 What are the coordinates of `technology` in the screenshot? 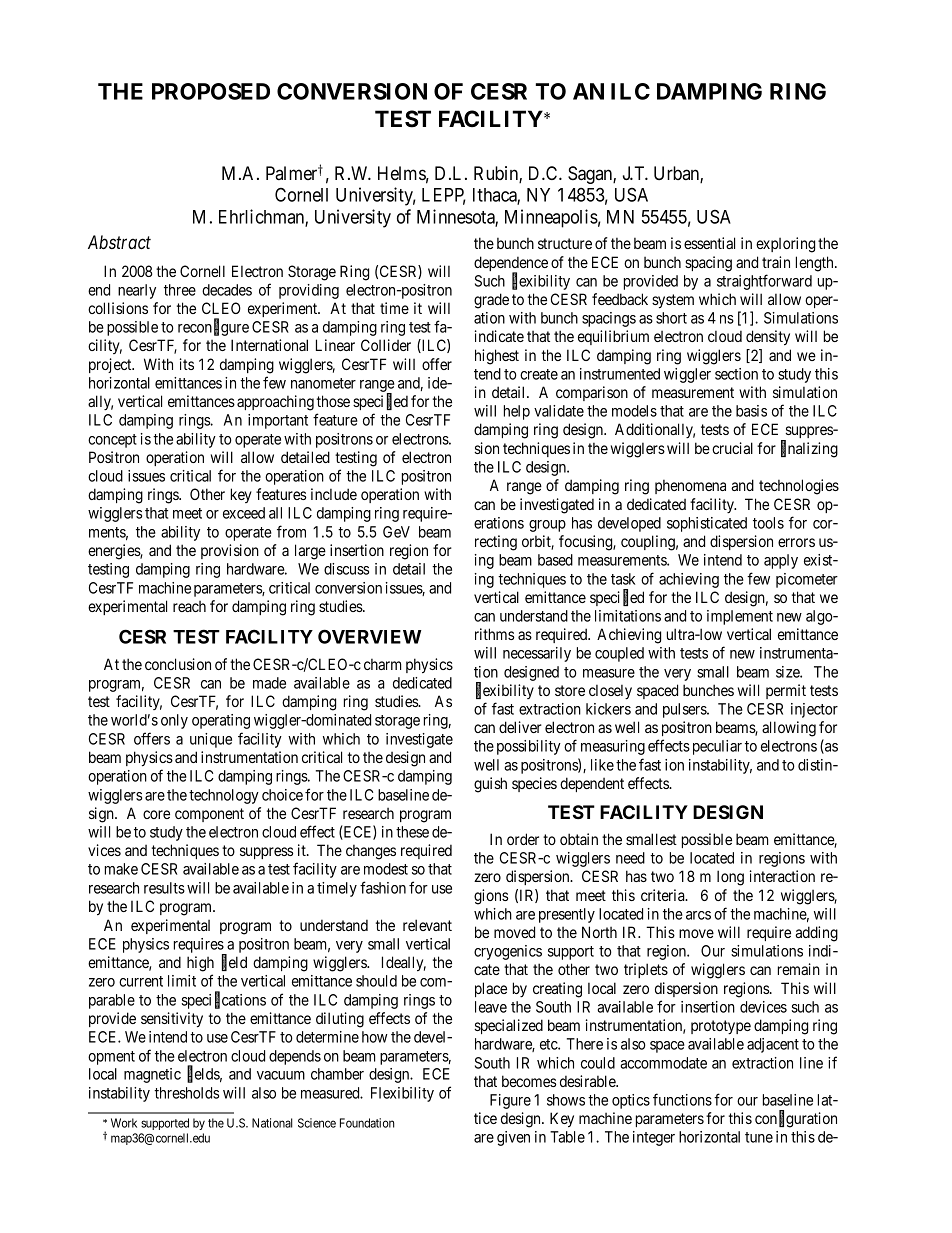 It's located at (224, 796).
